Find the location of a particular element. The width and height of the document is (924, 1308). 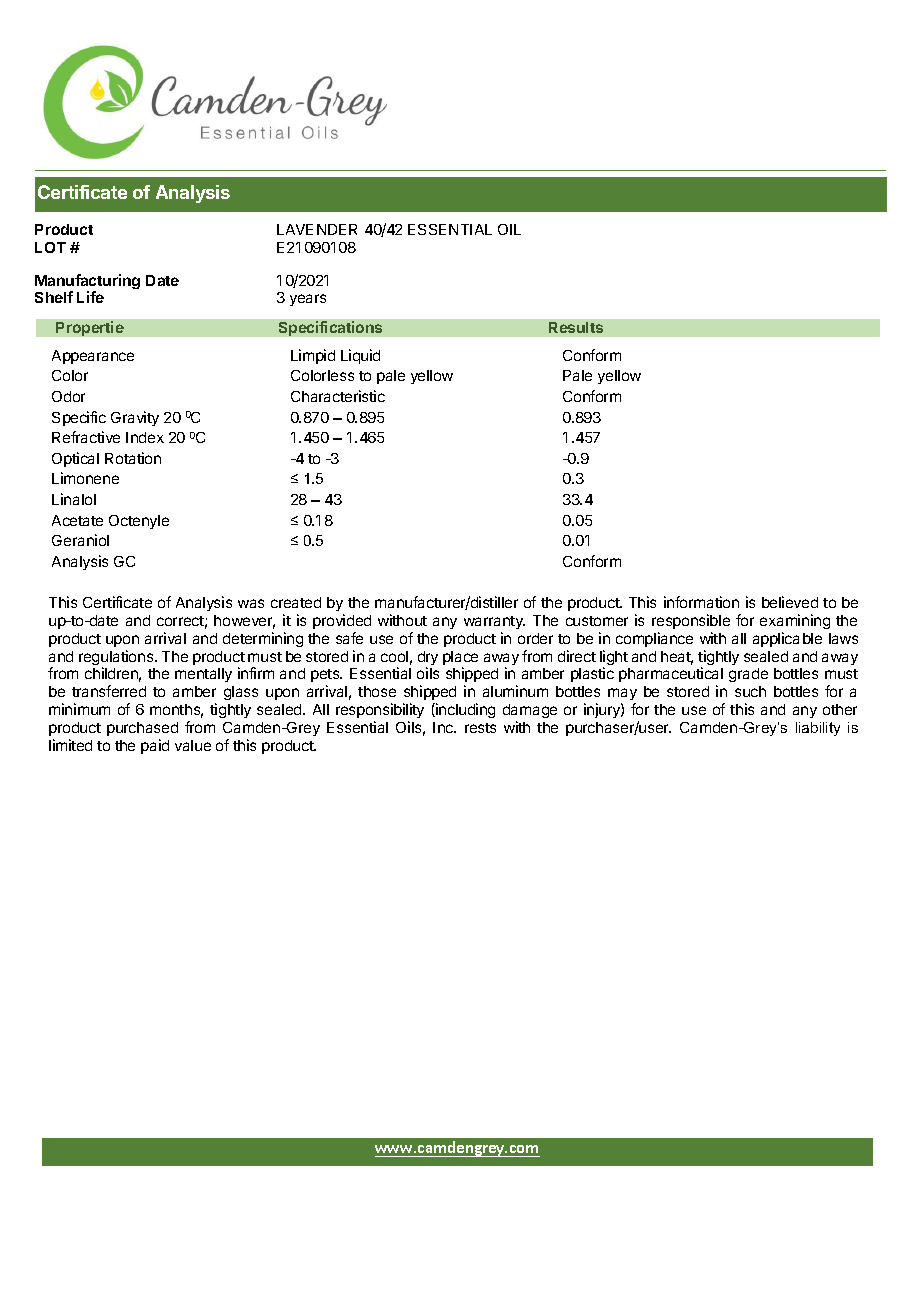

purchased is located at coordinates (142, 729).
